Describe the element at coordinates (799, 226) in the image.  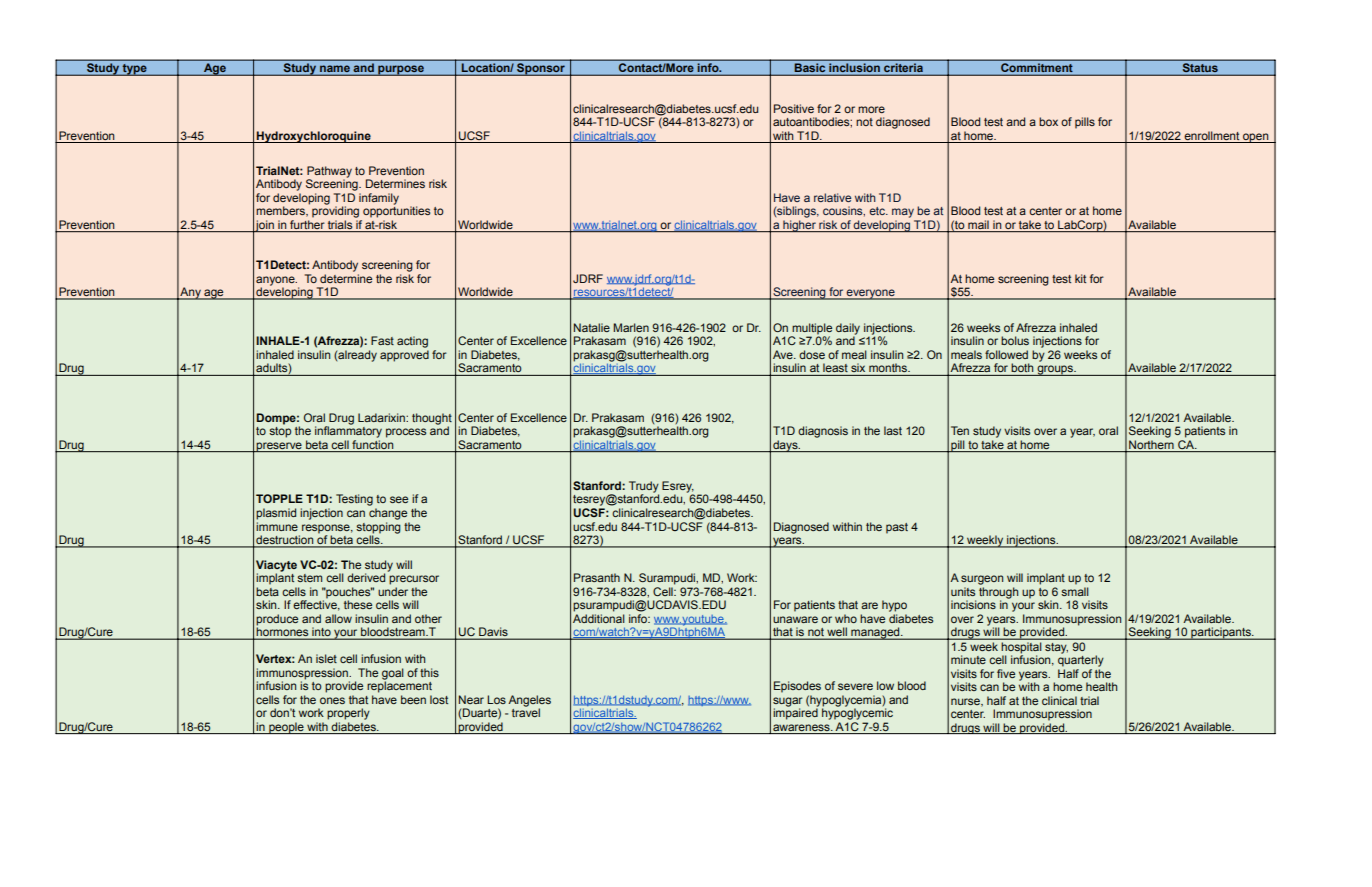
I see `higher` at that location.
